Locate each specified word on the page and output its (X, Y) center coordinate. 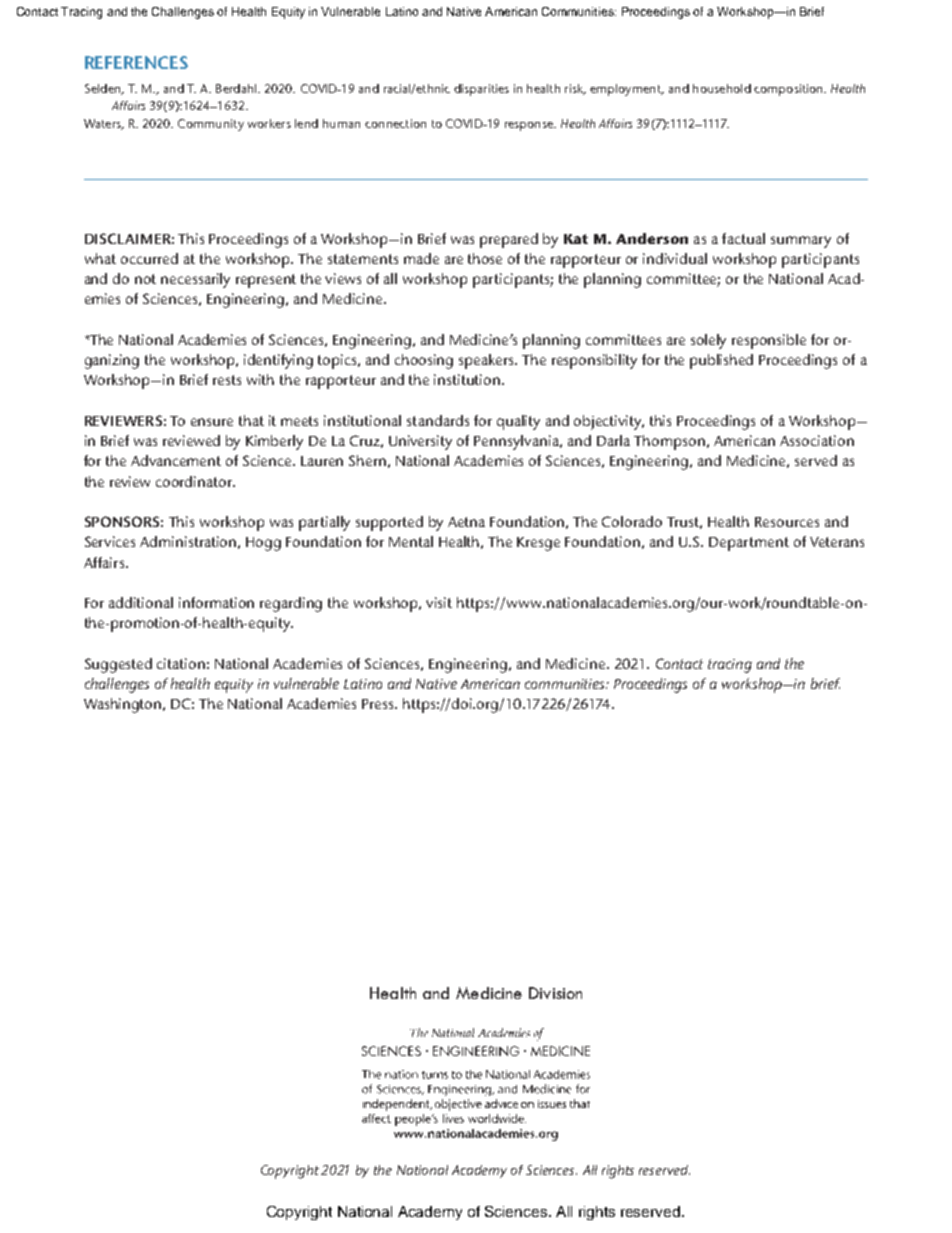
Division (555, 993)
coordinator (195, 481)
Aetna (466, 522)
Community (211, 125)
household (722, 88)
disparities (481, 90)
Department (749, 544)
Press (379, 704)
